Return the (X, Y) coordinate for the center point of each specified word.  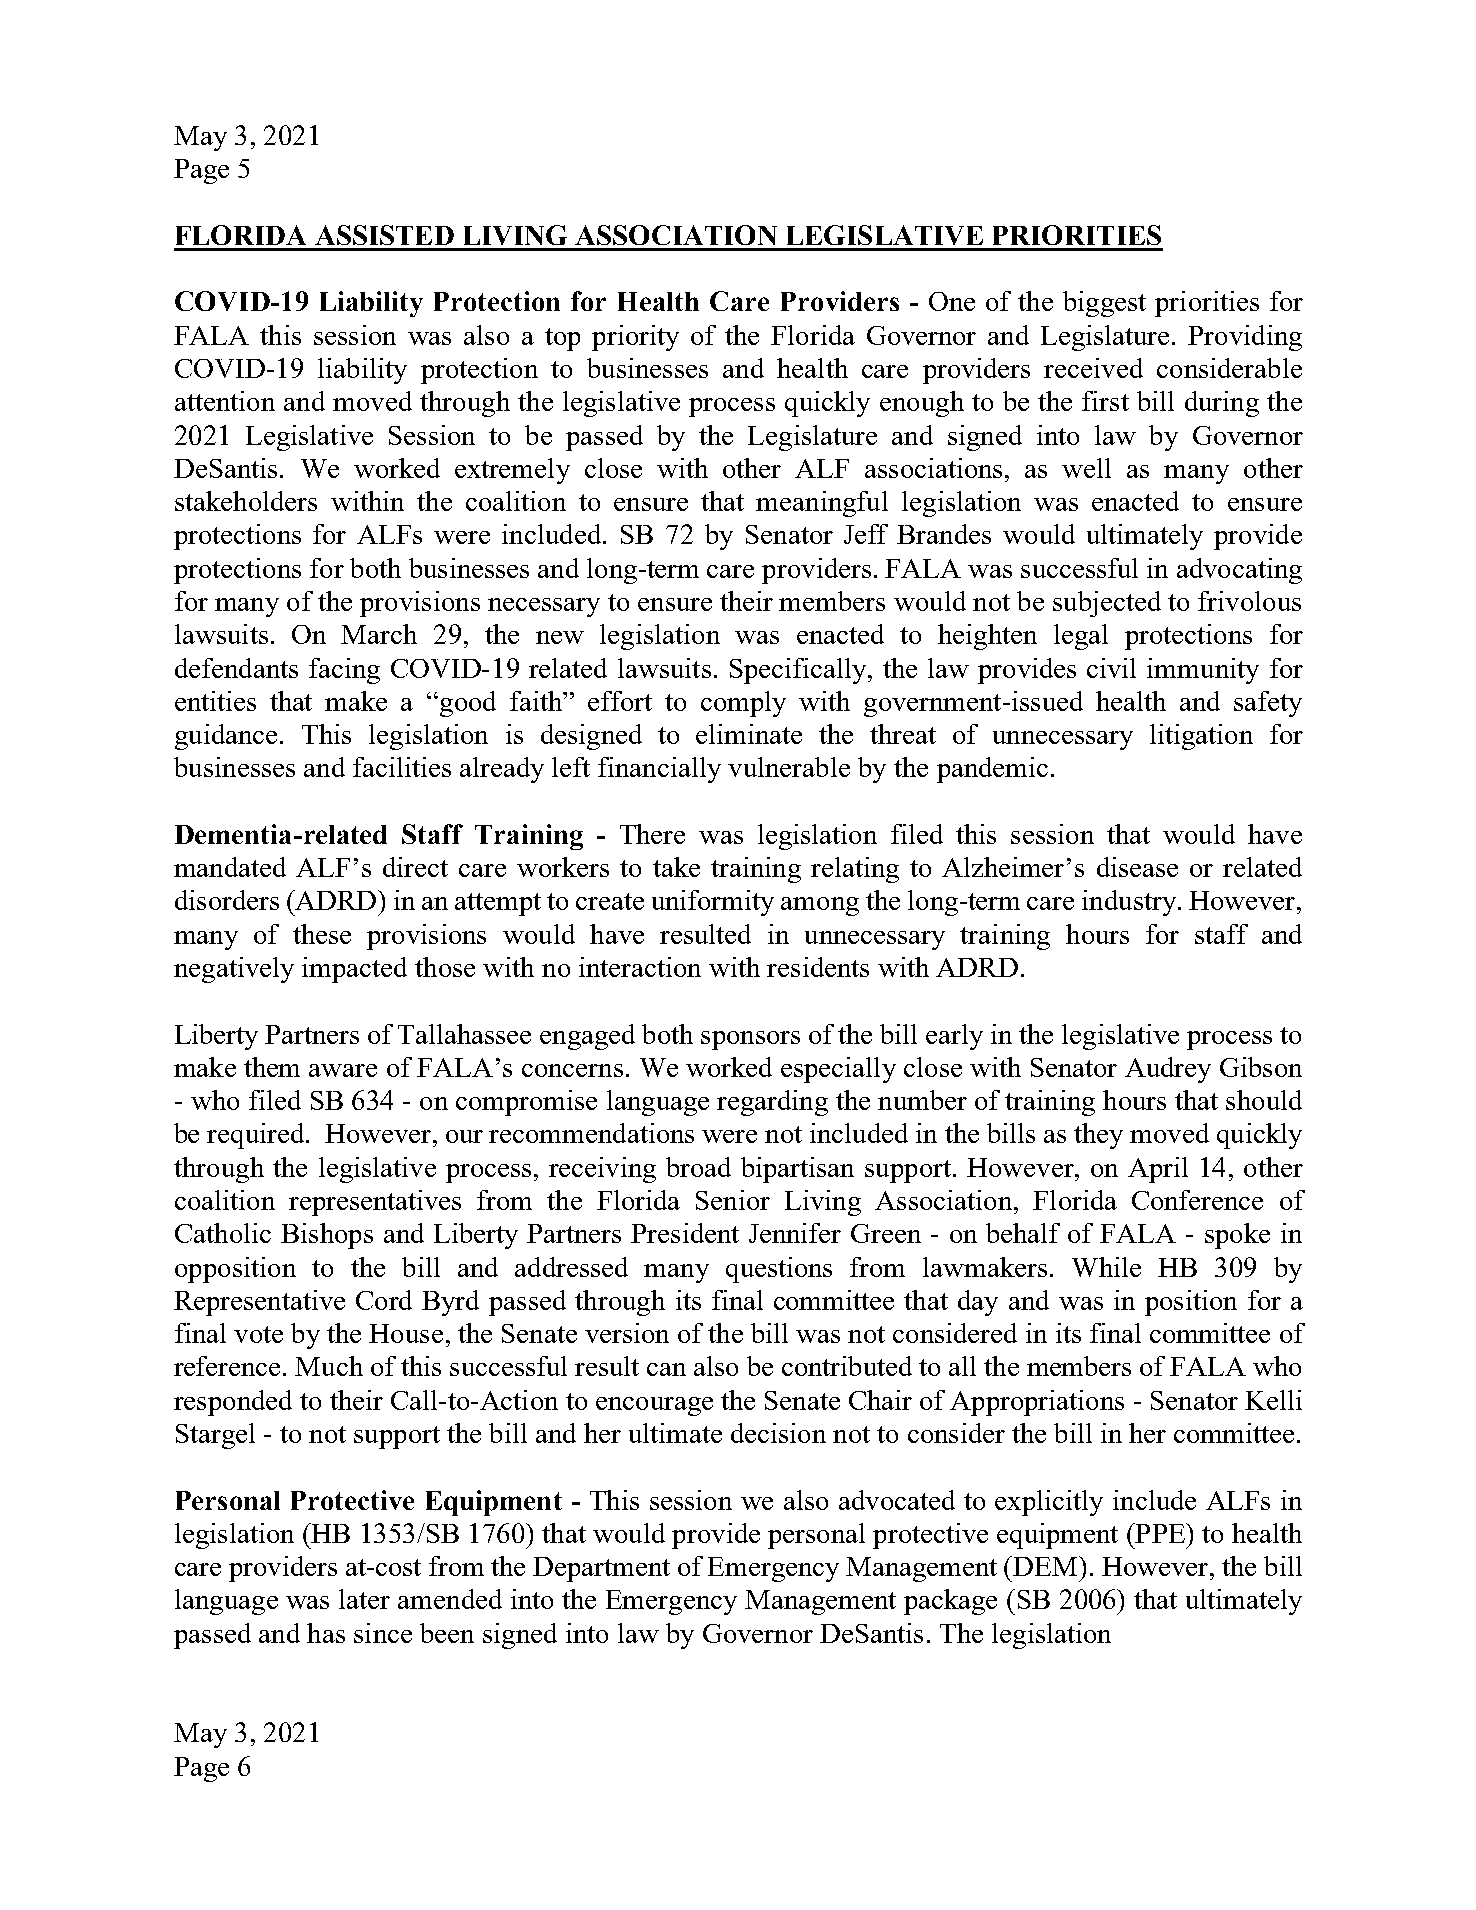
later (364, 1599)
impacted (354, 970)
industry (1129, 903)
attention (225, 401)
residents (818, 967)
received (1093, 368)
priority (635, 338)
